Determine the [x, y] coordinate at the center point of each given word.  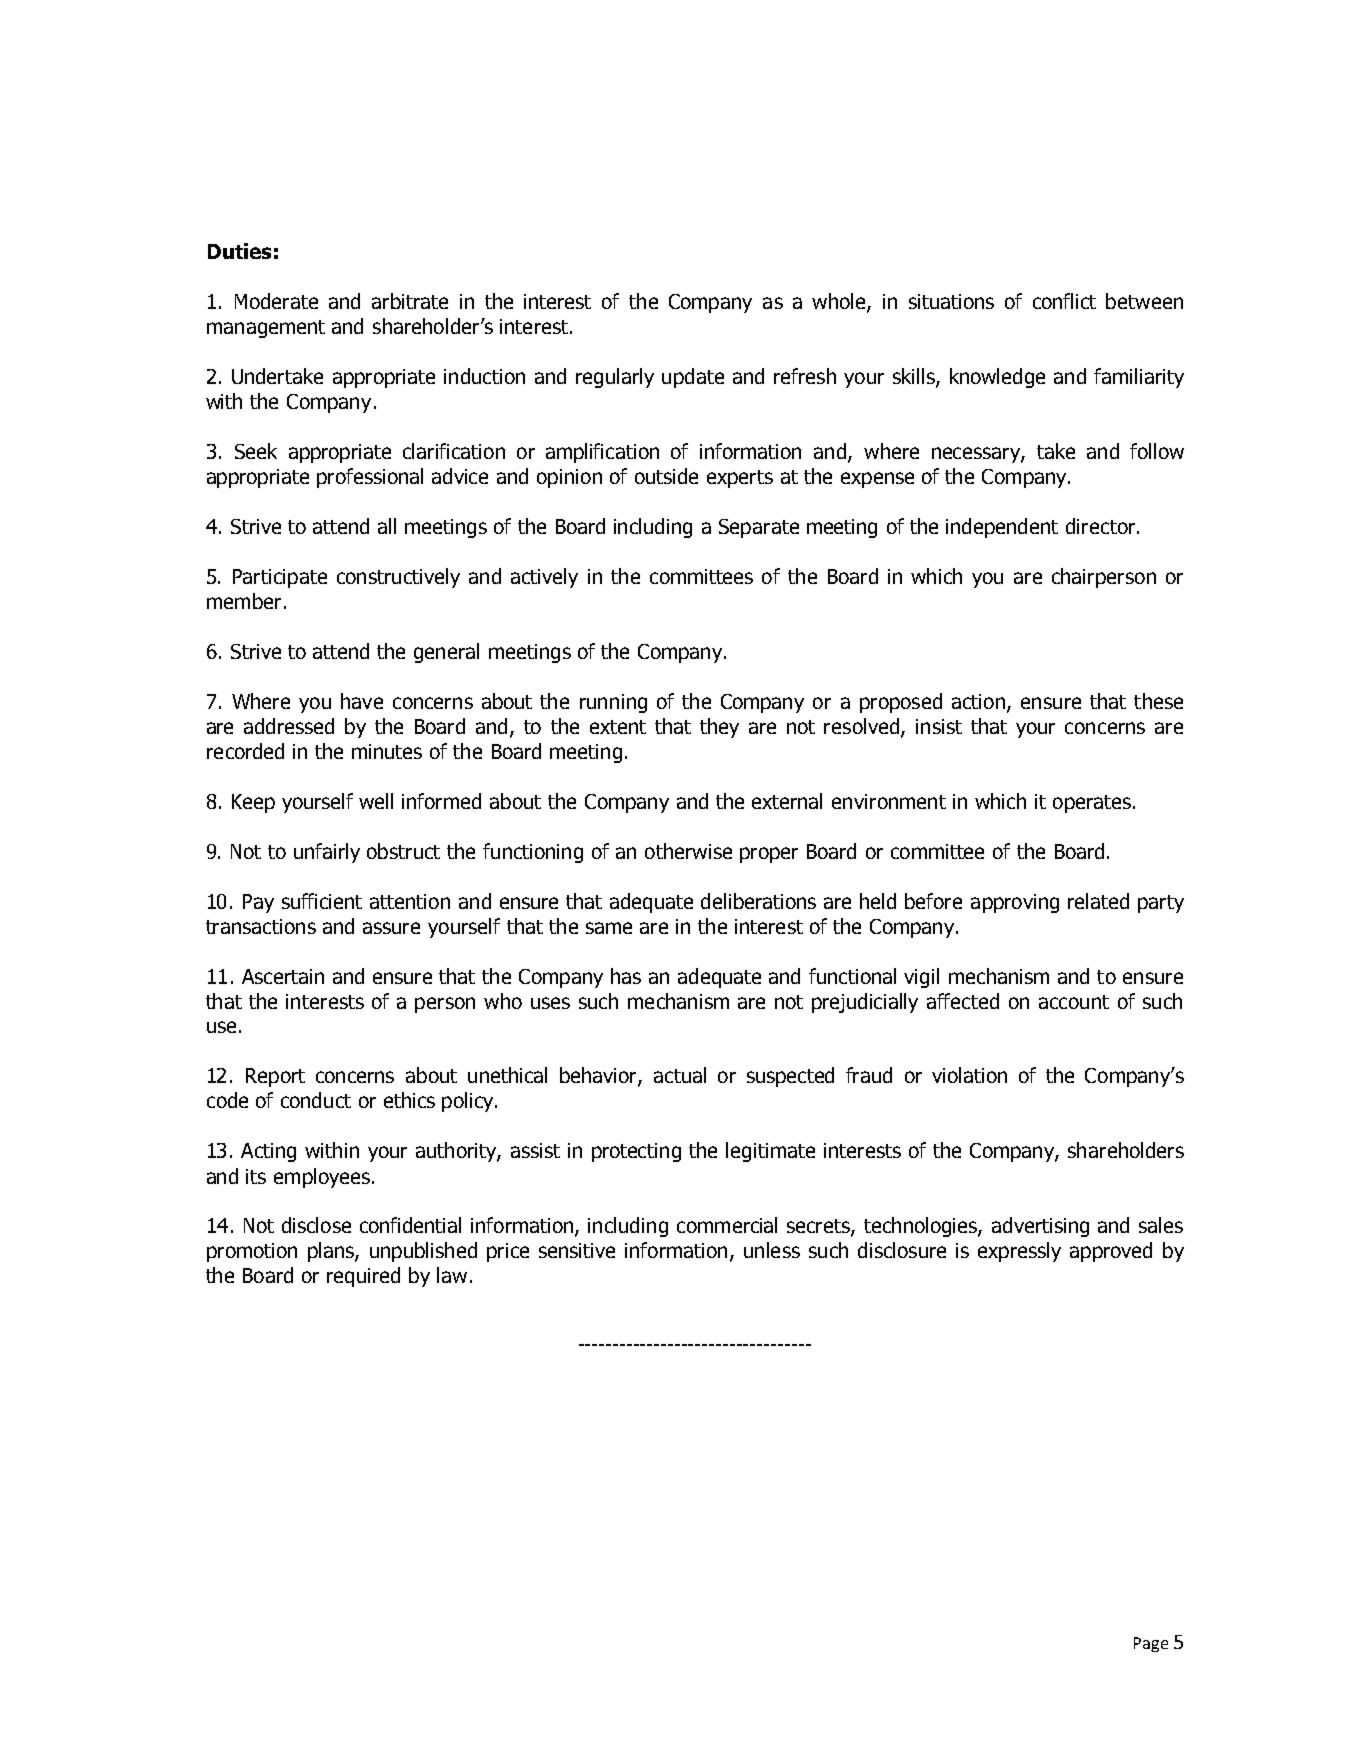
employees [322, 1178]
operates [1092, 804]
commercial [727, 1225]
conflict [1064, 301]
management [266, 329]
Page [1151, 1644]
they [719, 728]
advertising [1040, 1227]
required [363, 1277]
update [693, 378]
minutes [387, 751]
